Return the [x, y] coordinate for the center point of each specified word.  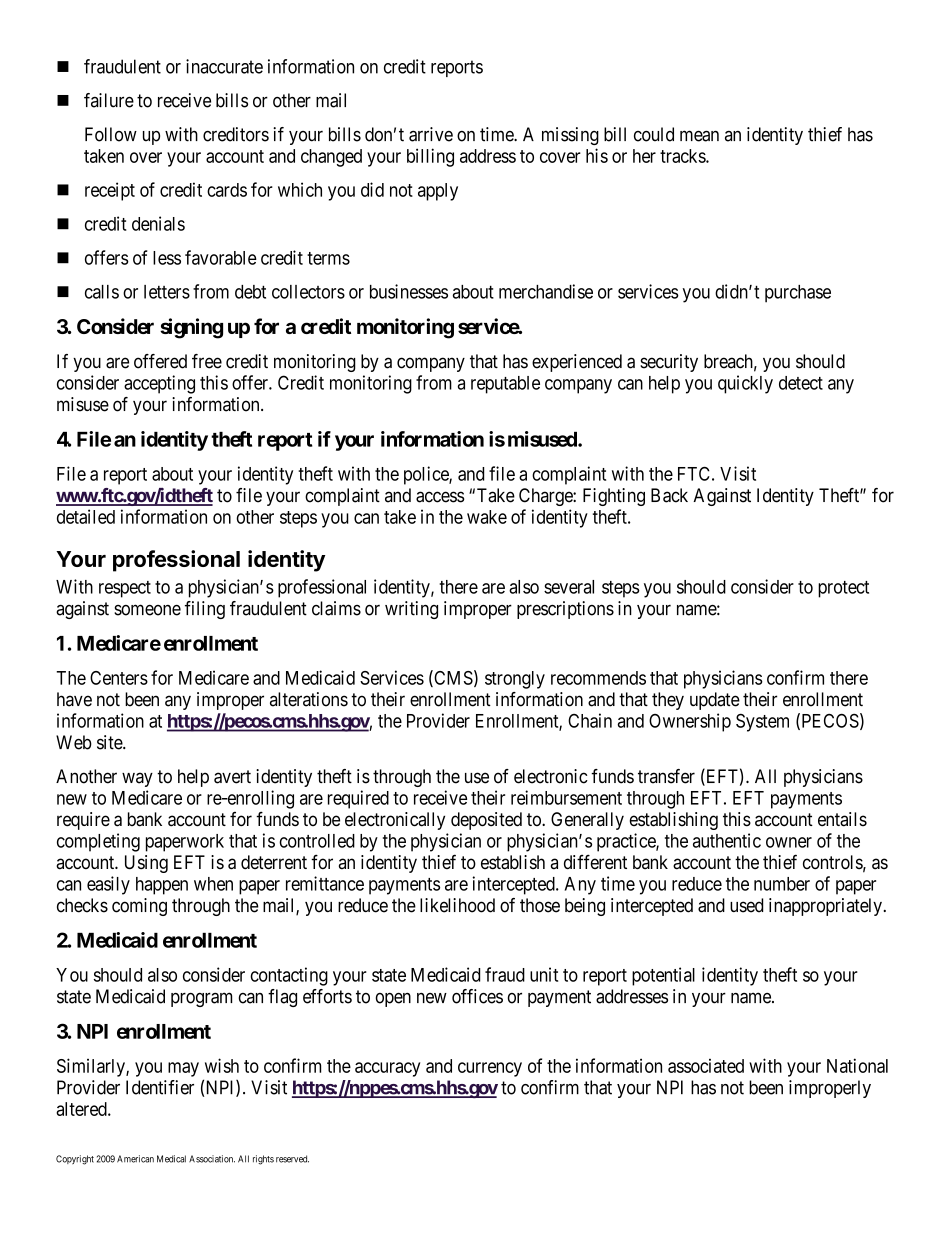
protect [843, 589]
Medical [171, 1159]
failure [109, 100]
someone [147, 610]
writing [411, 610]
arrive [431, 134]
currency [490, 1069]
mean [699, 136]
